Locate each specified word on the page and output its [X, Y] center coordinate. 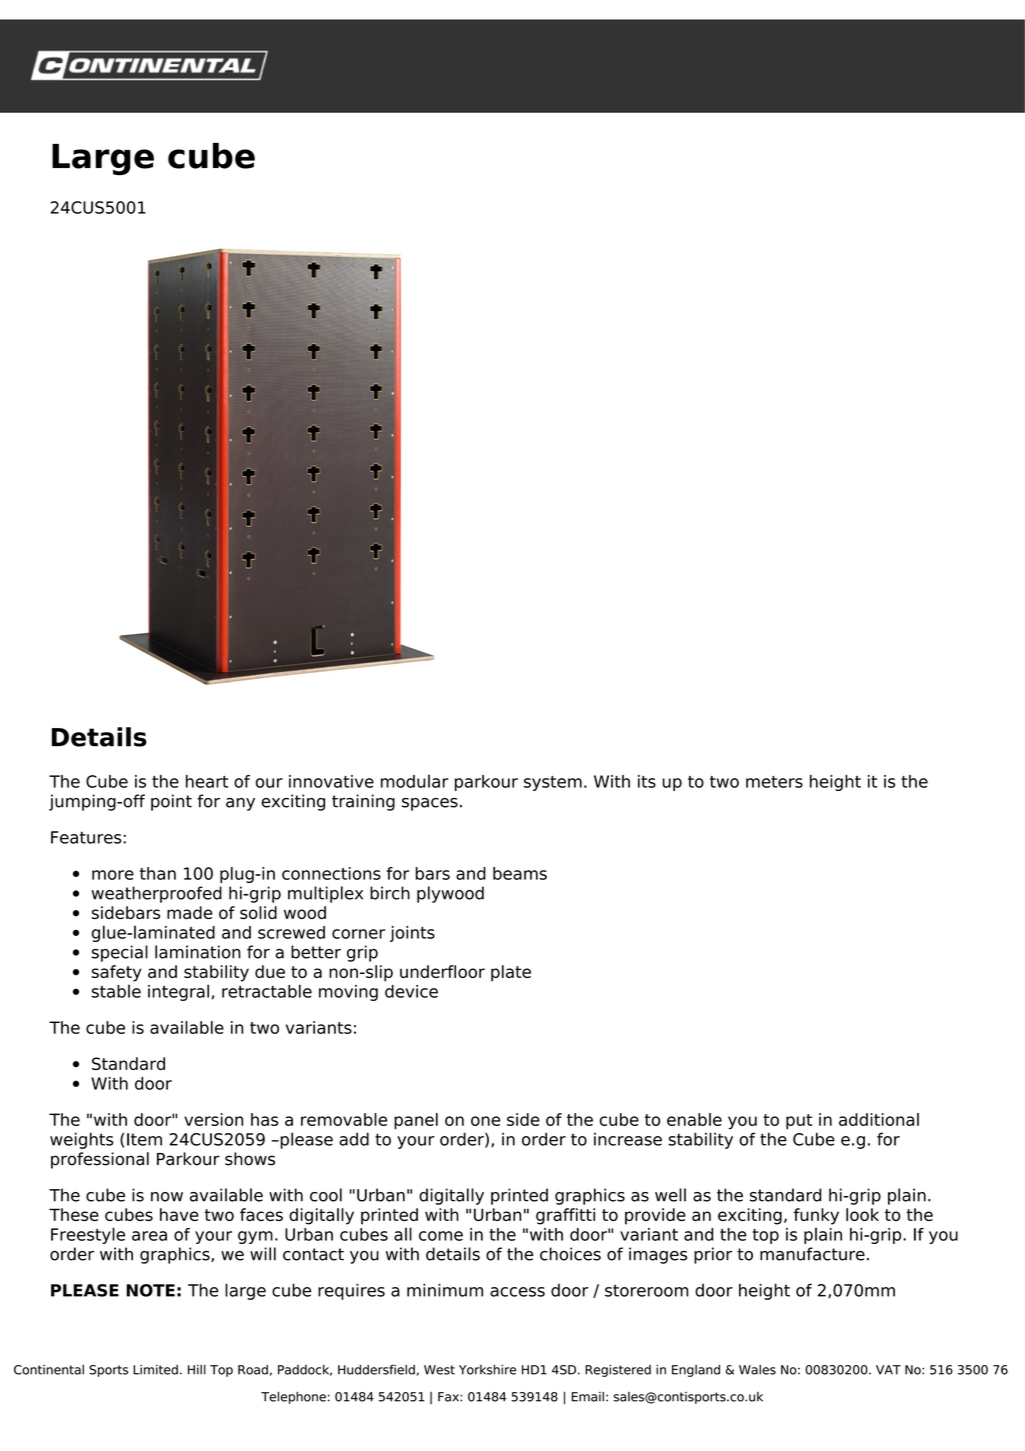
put [799, 1122]
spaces [430, 804]
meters [774, 782]
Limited [155, 1370]
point [171, 802]
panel [416, 1121]
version [213, 1119]
